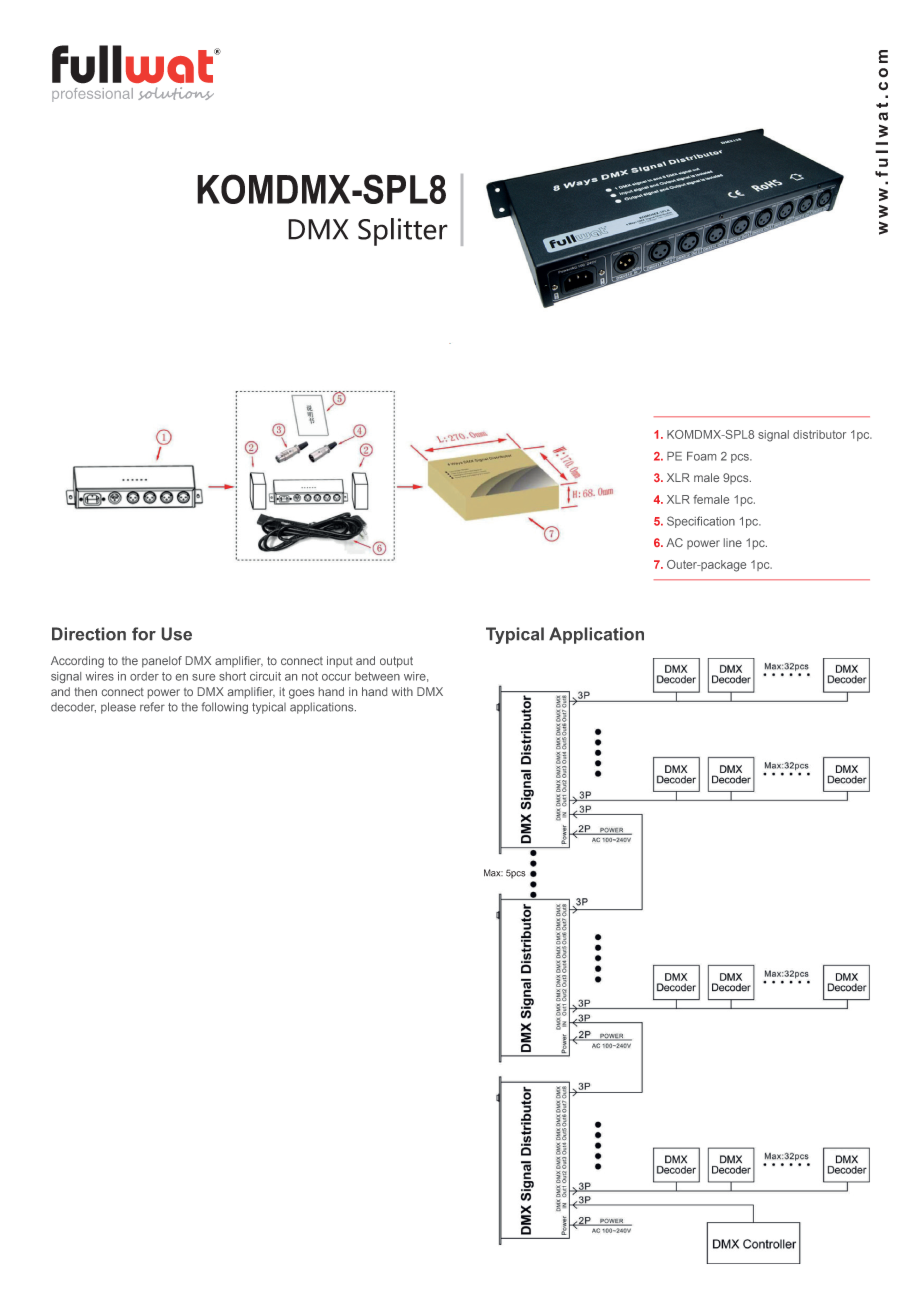  Describe the element at coordinates (819, 434) in the image. I see `distributor` at that location.
